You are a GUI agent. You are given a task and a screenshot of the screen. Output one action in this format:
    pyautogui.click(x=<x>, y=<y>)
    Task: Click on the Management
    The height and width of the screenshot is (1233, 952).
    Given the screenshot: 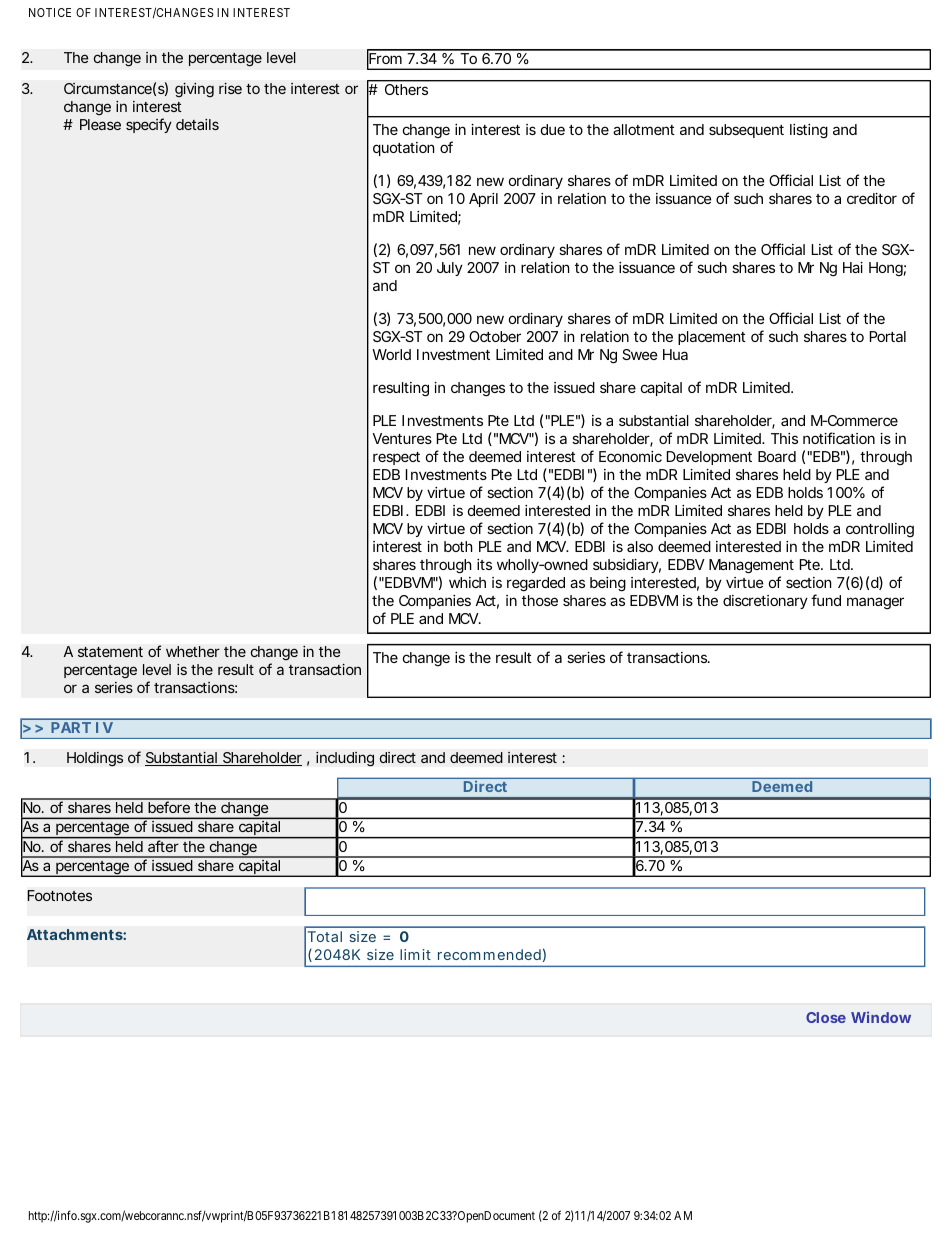 What is the action you would take?
    pyautogui.click(x=751, y=566)
